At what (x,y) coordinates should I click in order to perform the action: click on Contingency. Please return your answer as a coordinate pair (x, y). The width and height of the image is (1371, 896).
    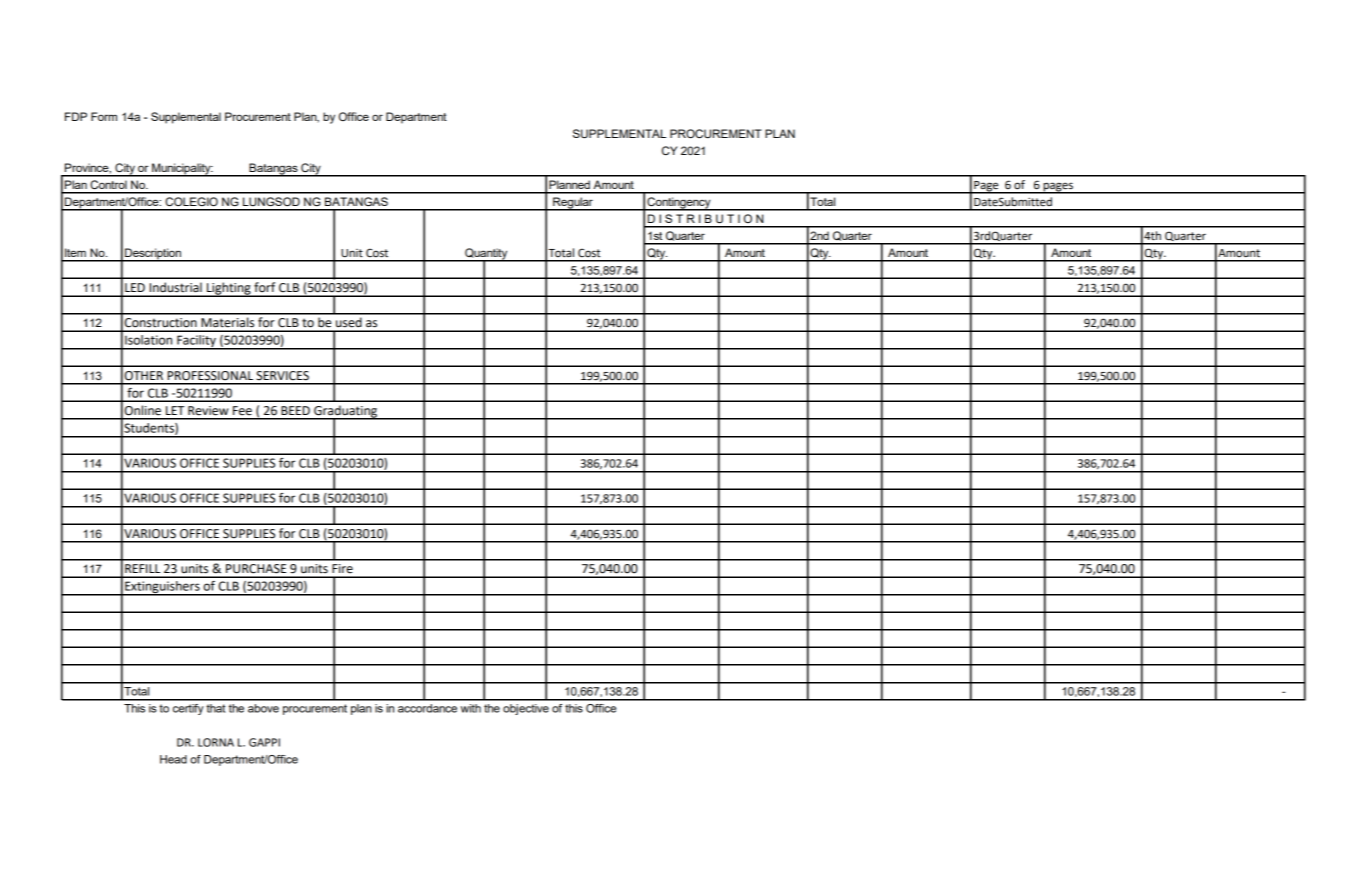
    Looking at the image, I should click on (679, 204).
